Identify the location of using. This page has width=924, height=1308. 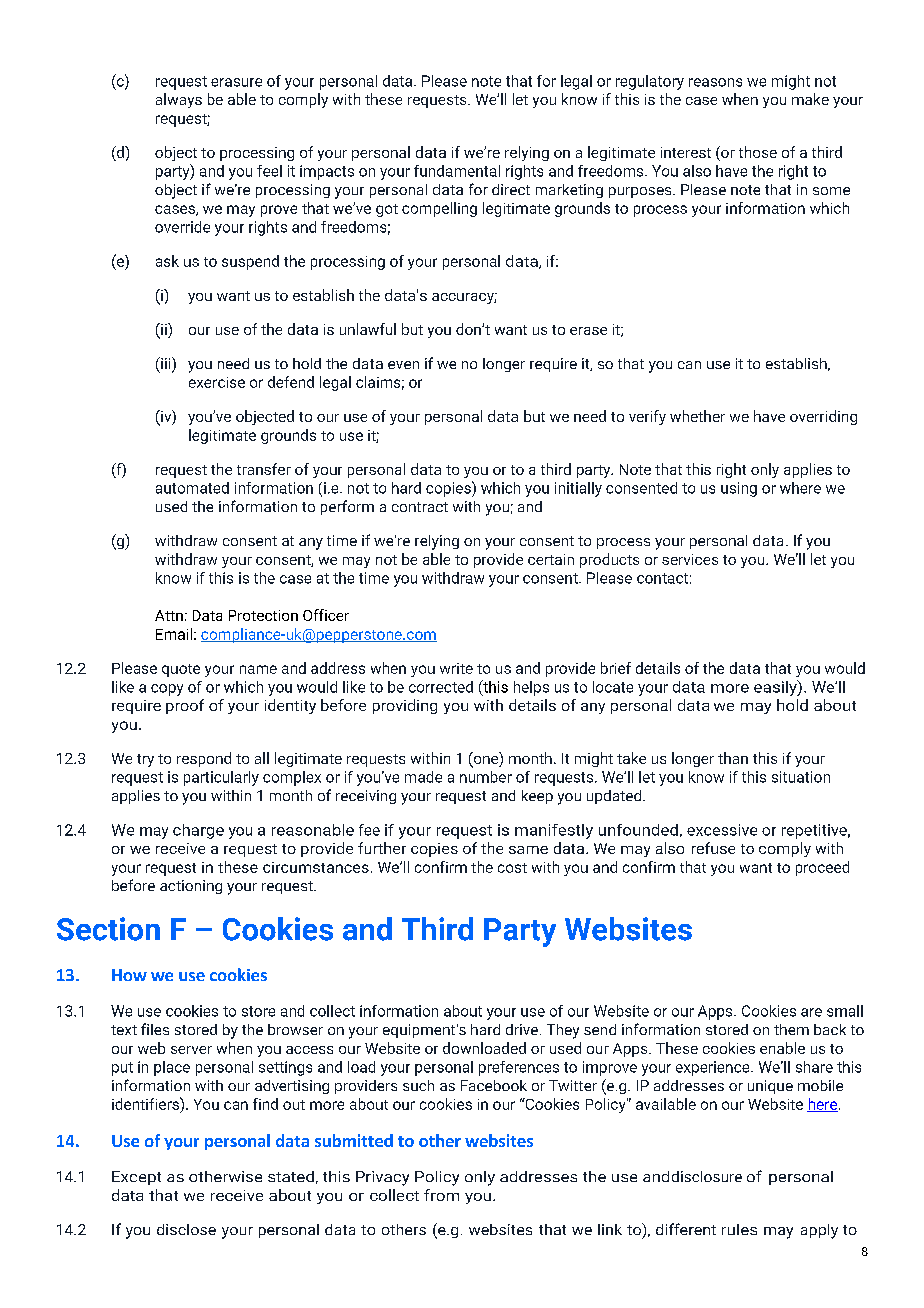
(739, 489).
